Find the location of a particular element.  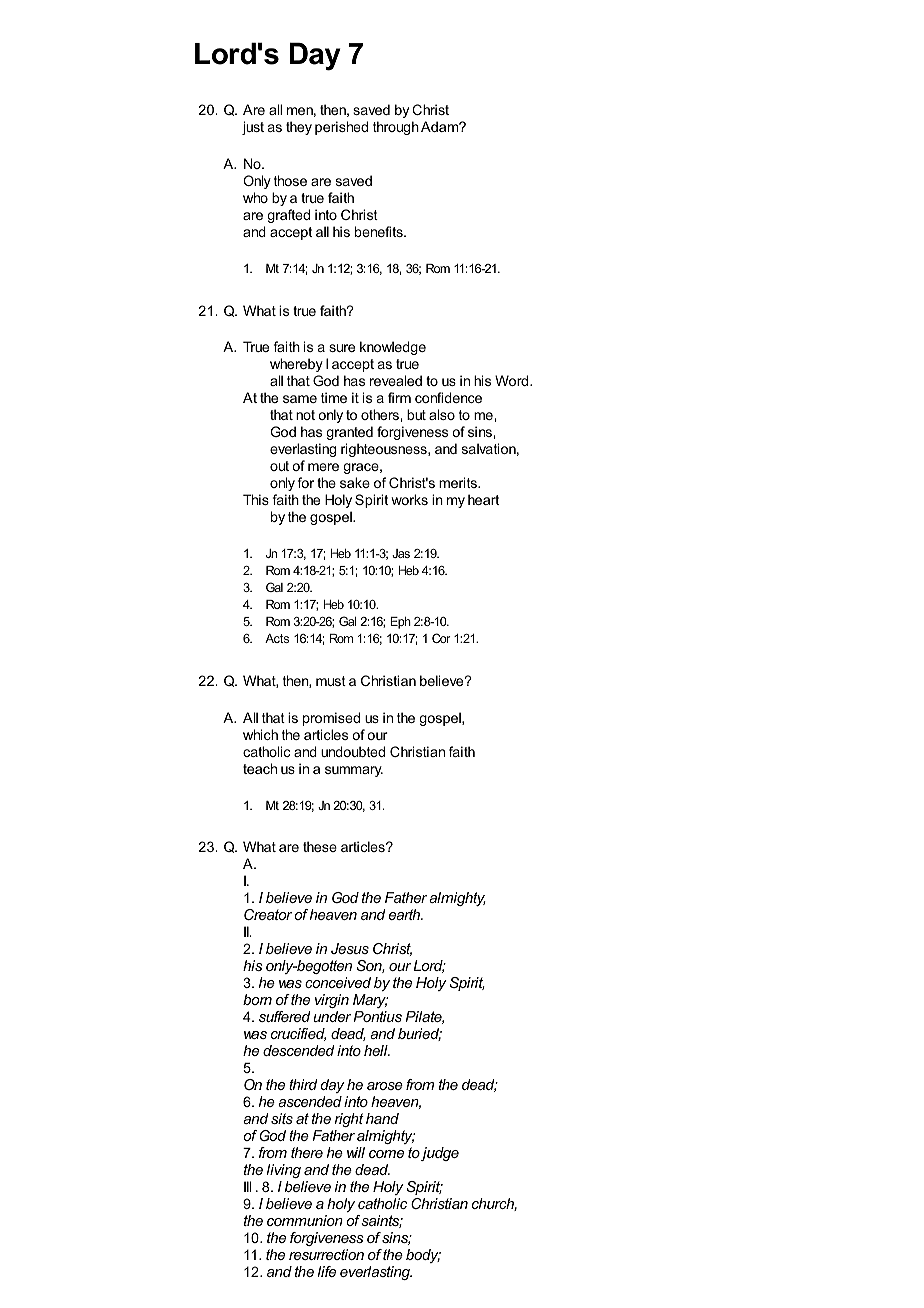

communion is located at coordinates (305, 1220).
